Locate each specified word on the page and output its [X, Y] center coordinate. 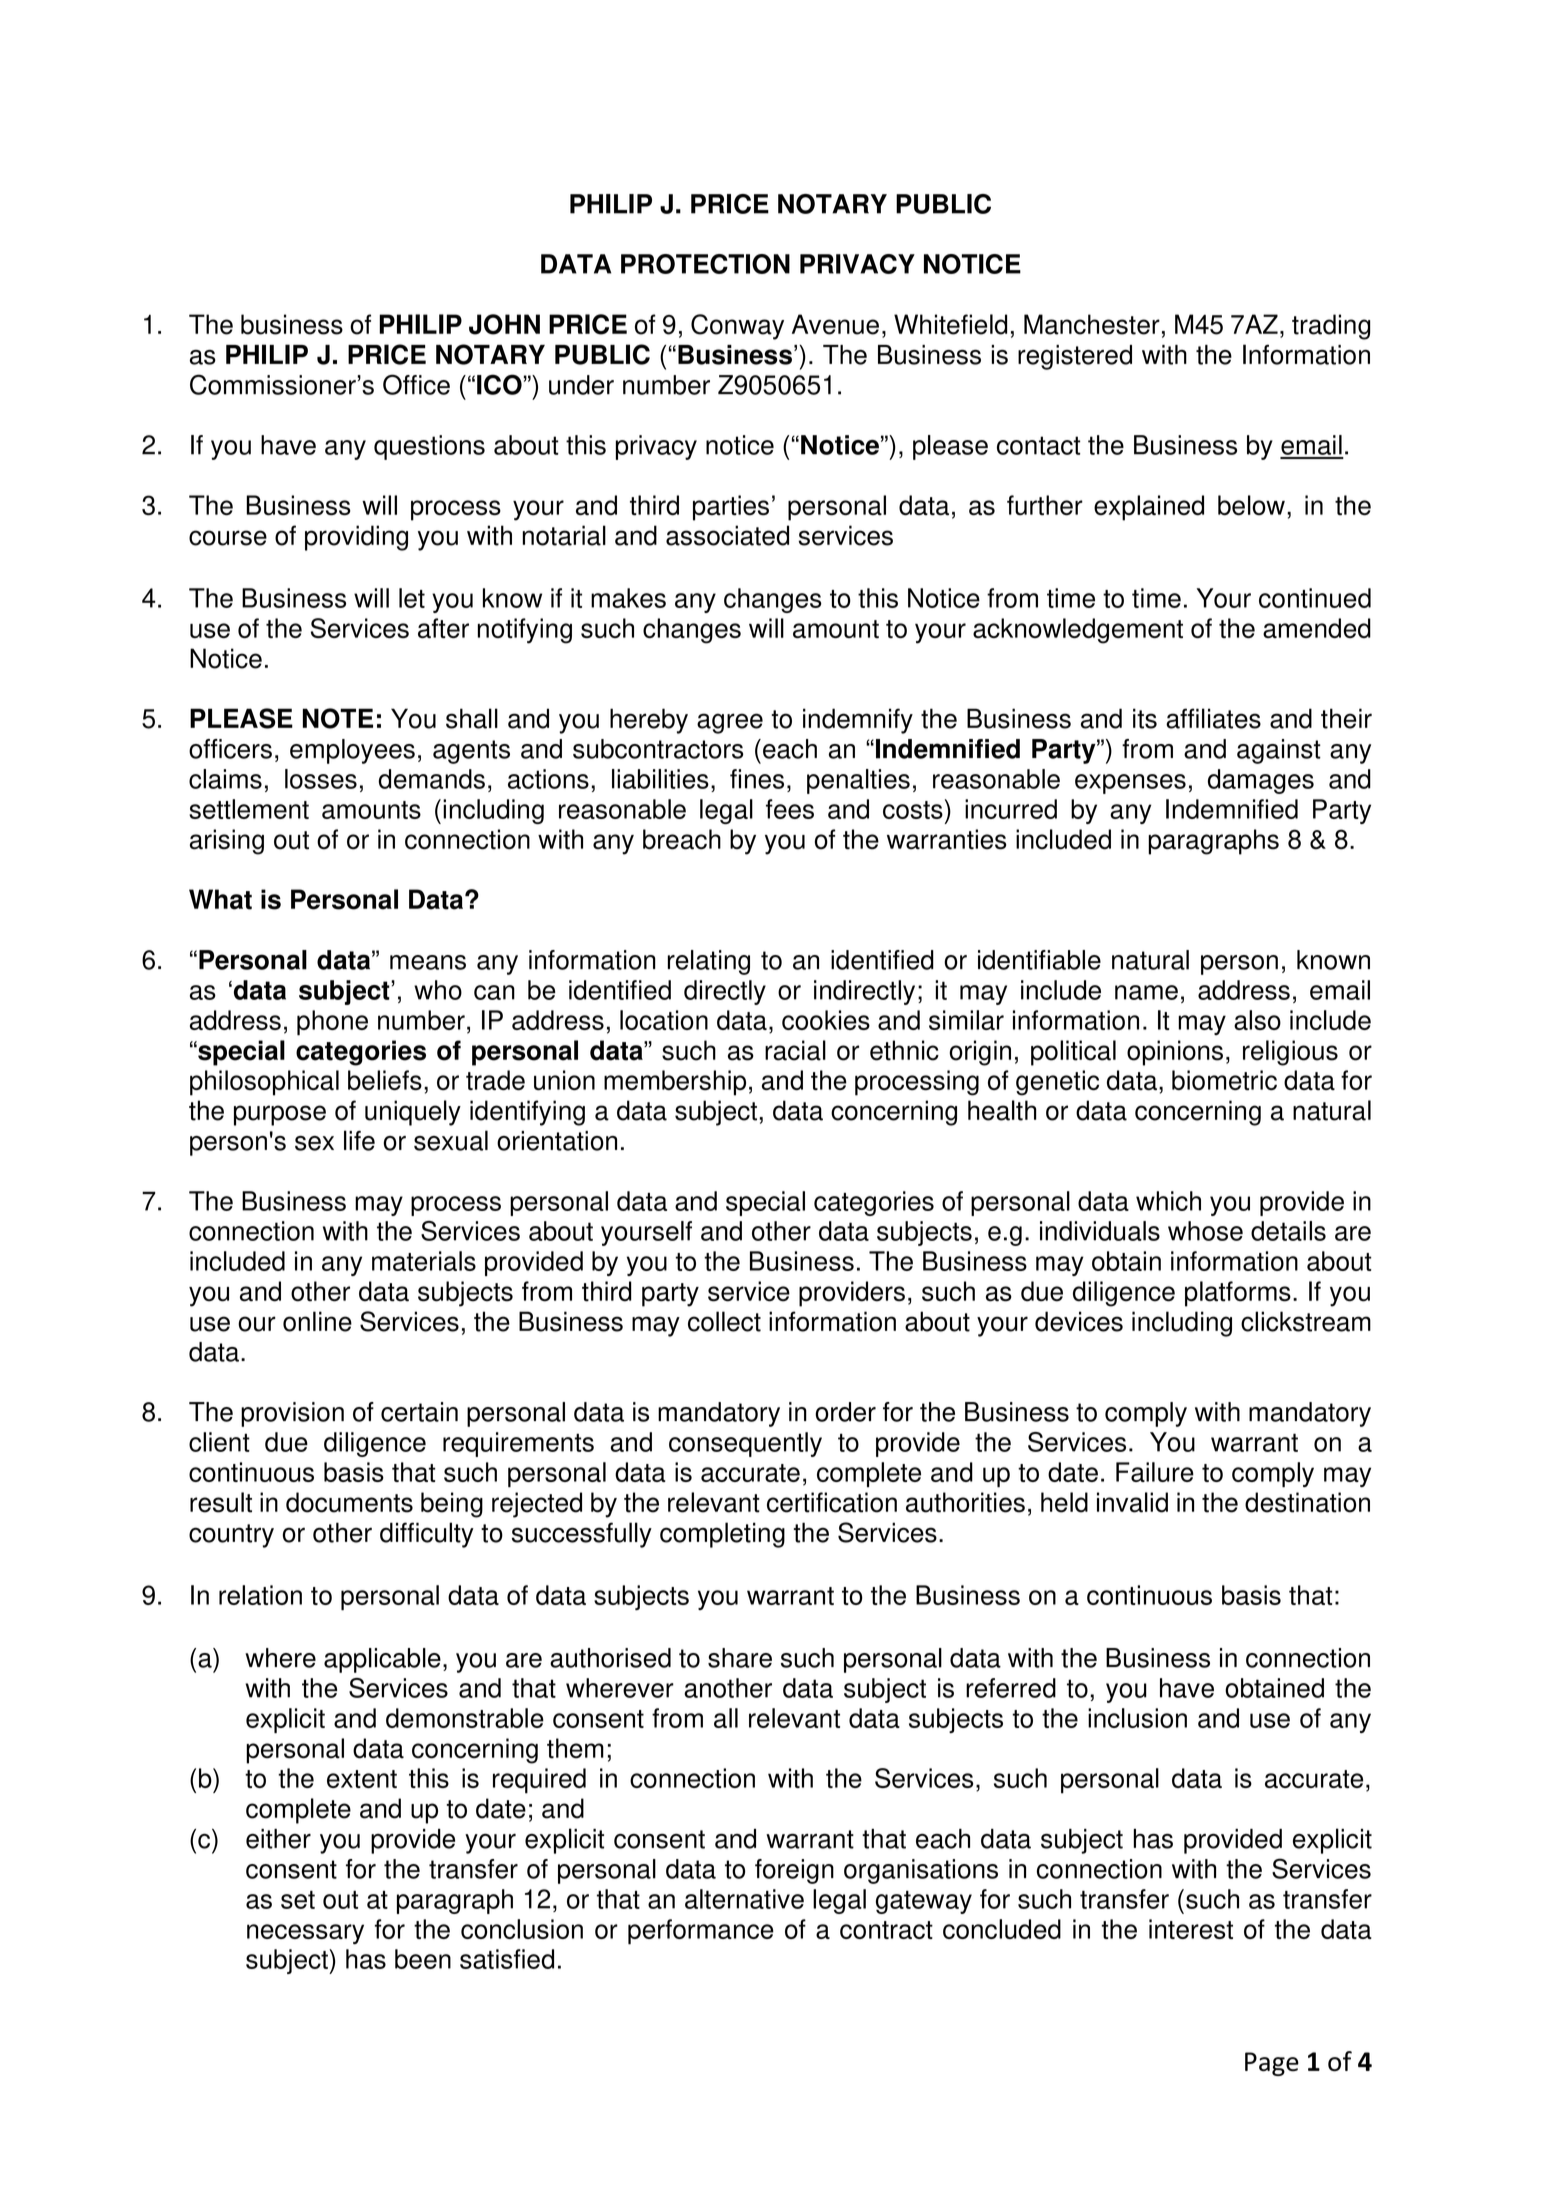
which [1168, 1201]
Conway [737, 327]
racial [795, 1050]
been [423, 1959]
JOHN [504, 324]
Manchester [1092, 324]
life [359, 1140]
